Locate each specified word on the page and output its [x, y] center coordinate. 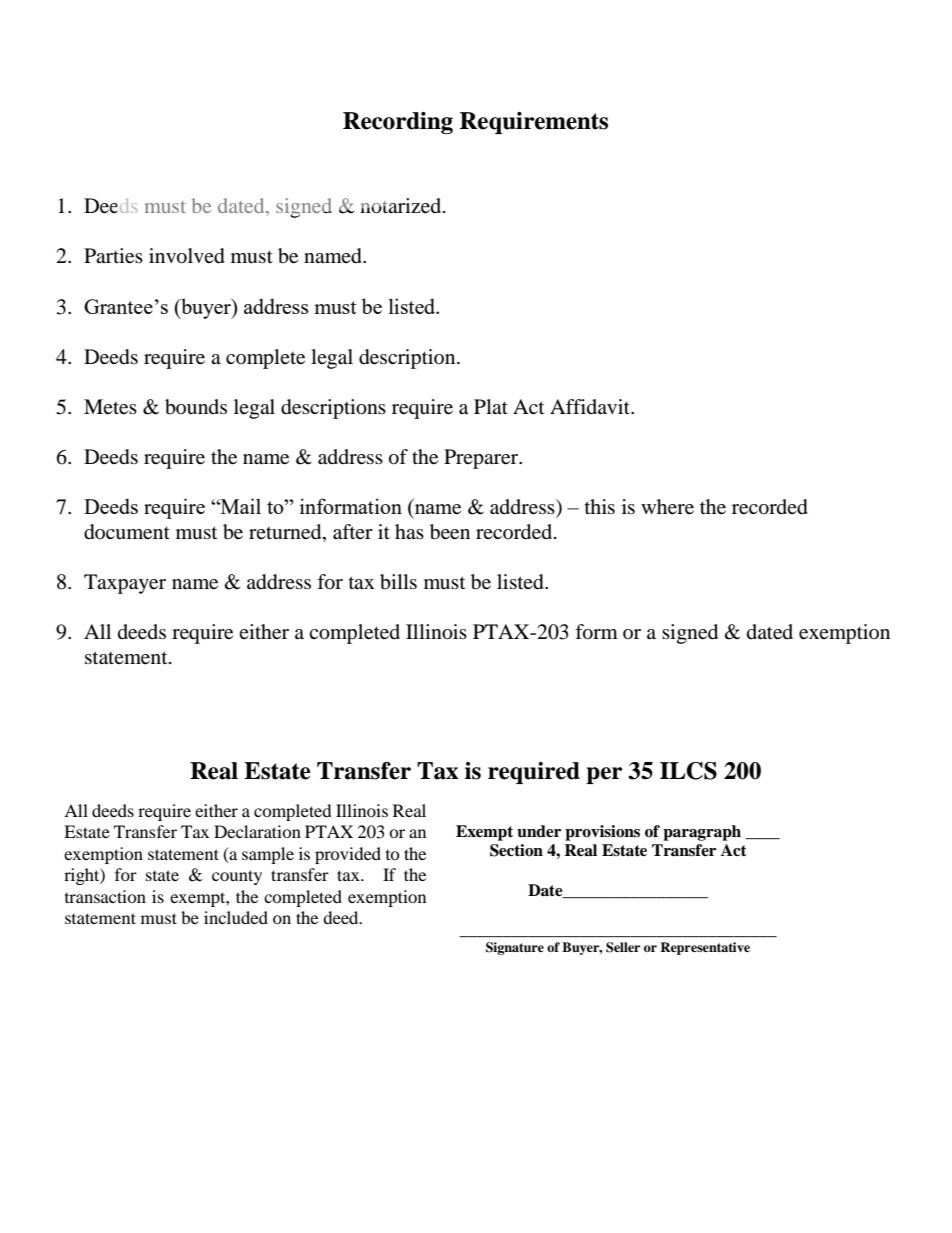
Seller [623, 947]
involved [187, 256]
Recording [398, 123]
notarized [402, 206]
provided [348, 855]
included [236, 917]
